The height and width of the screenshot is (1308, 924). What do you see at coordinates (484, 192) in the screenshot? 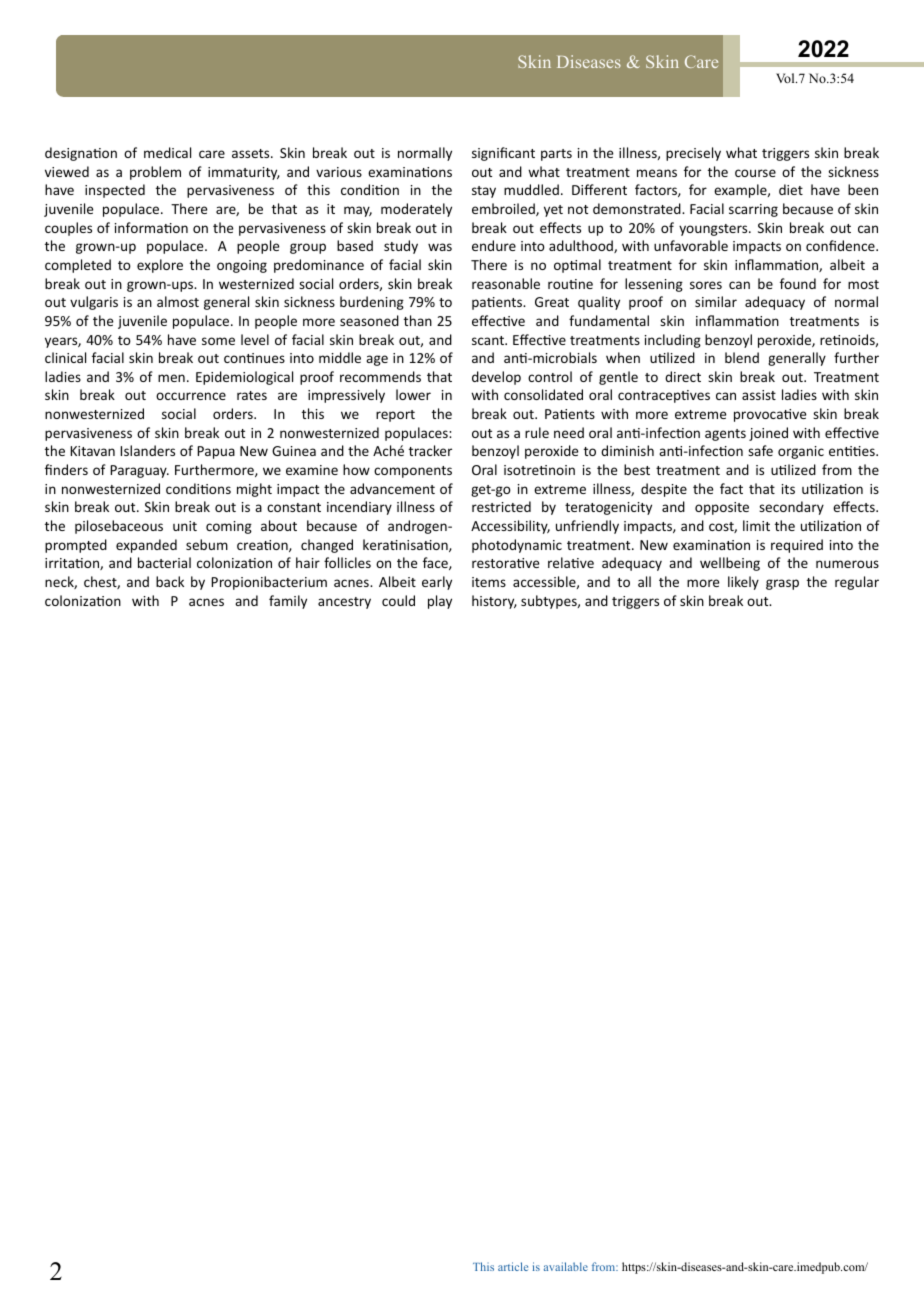
I see `stay` at bounding box center [484, 192].
